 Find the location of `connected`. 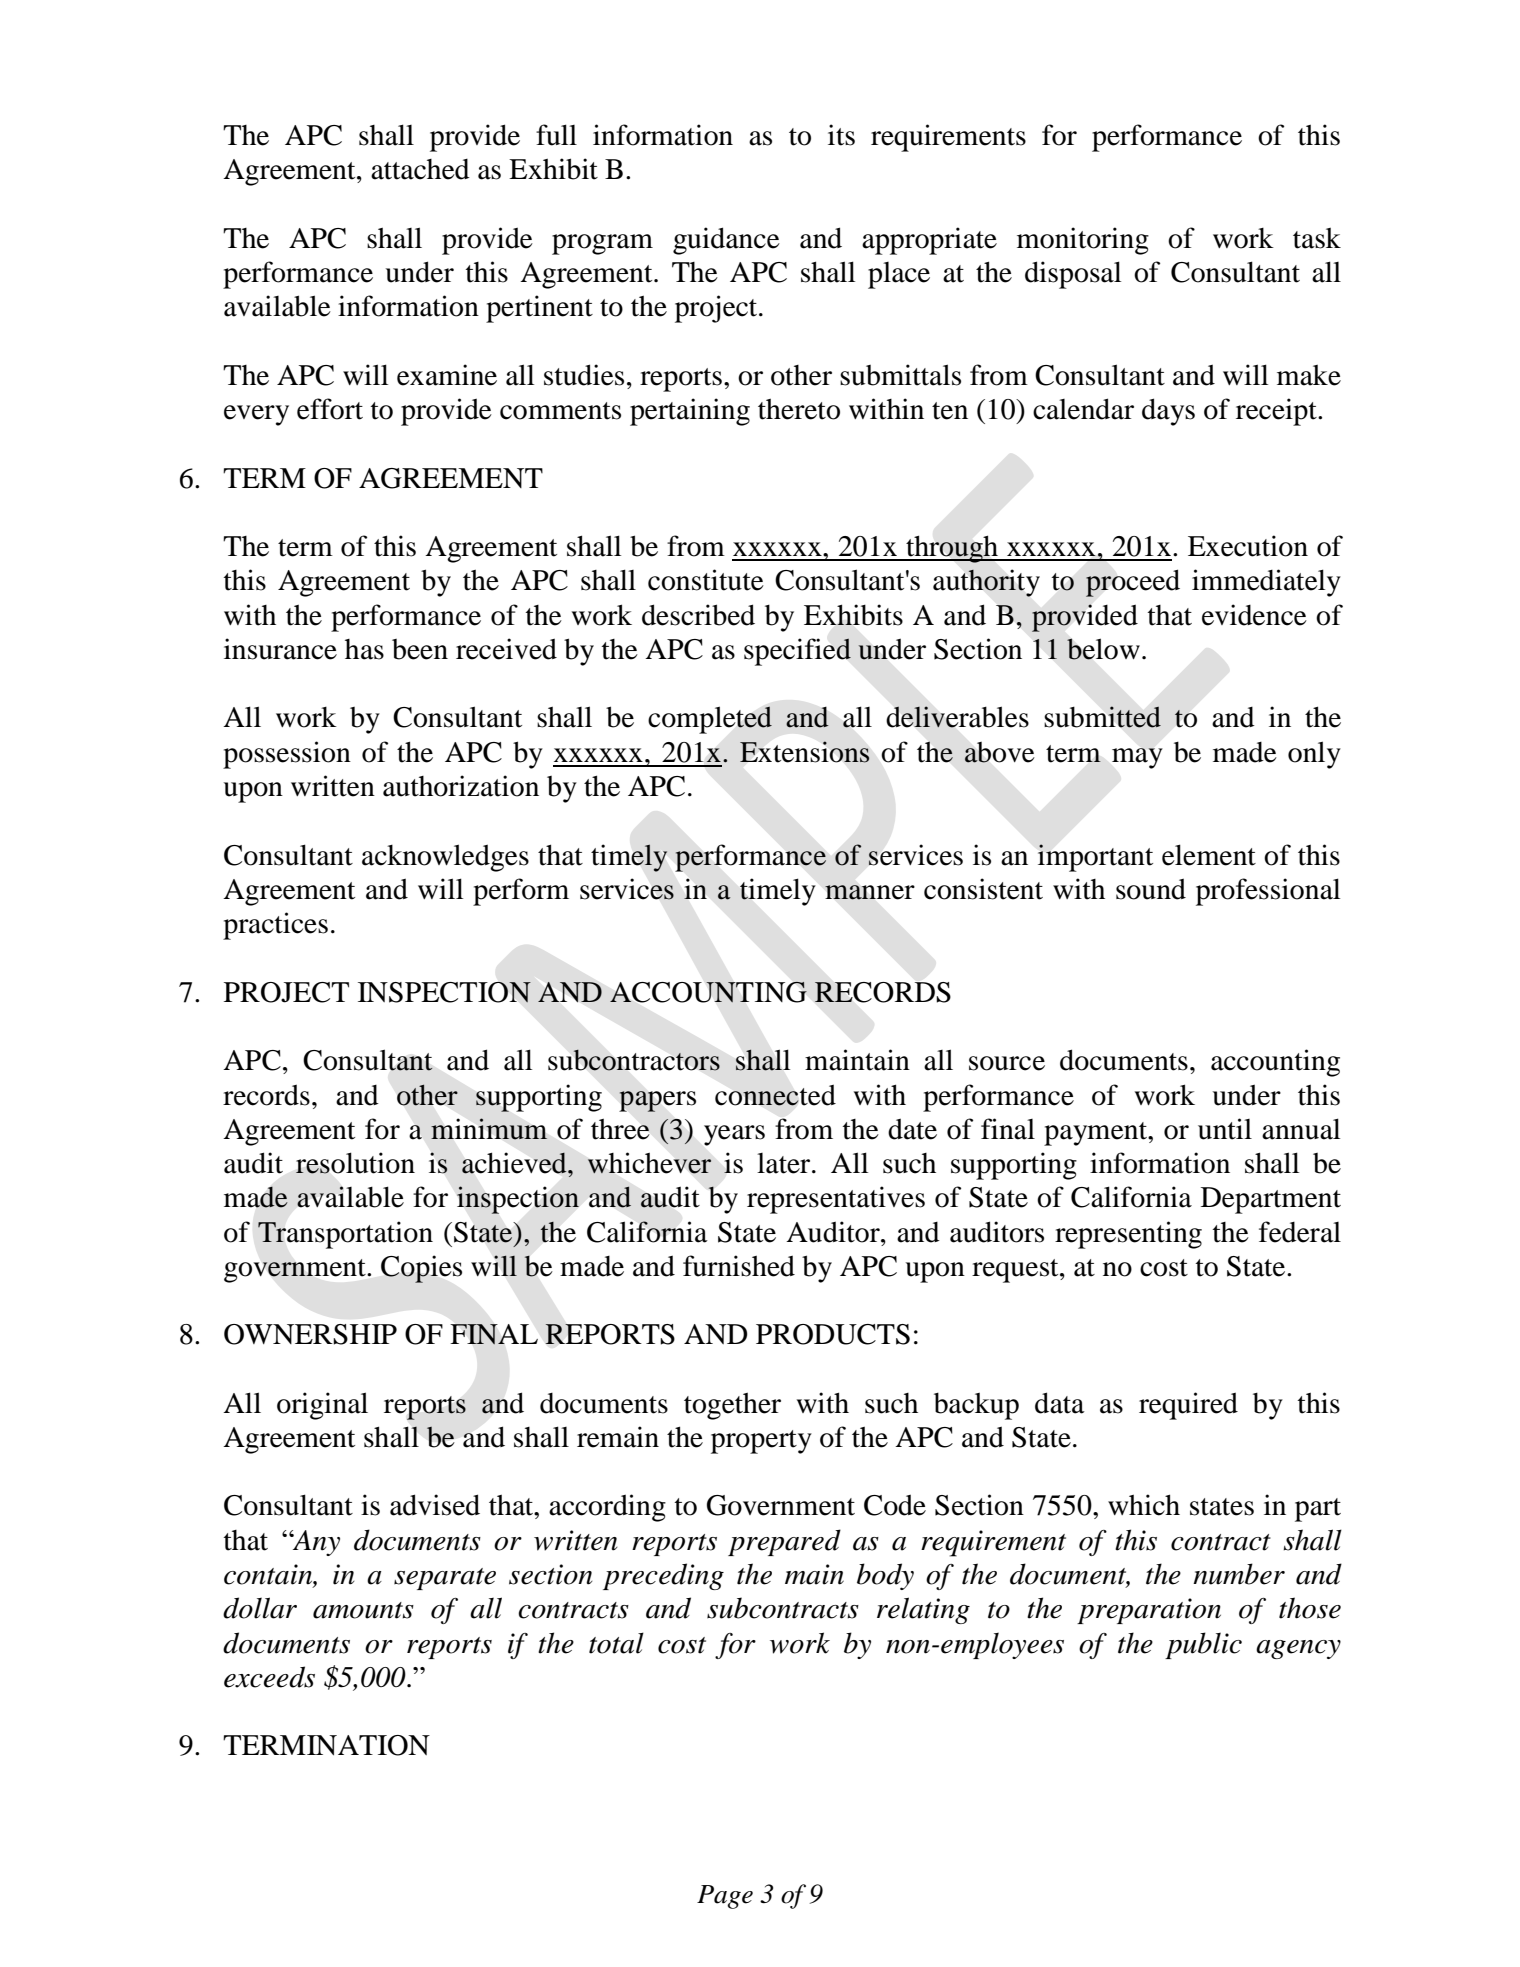

connected is located at coordinates (775, 1095).
